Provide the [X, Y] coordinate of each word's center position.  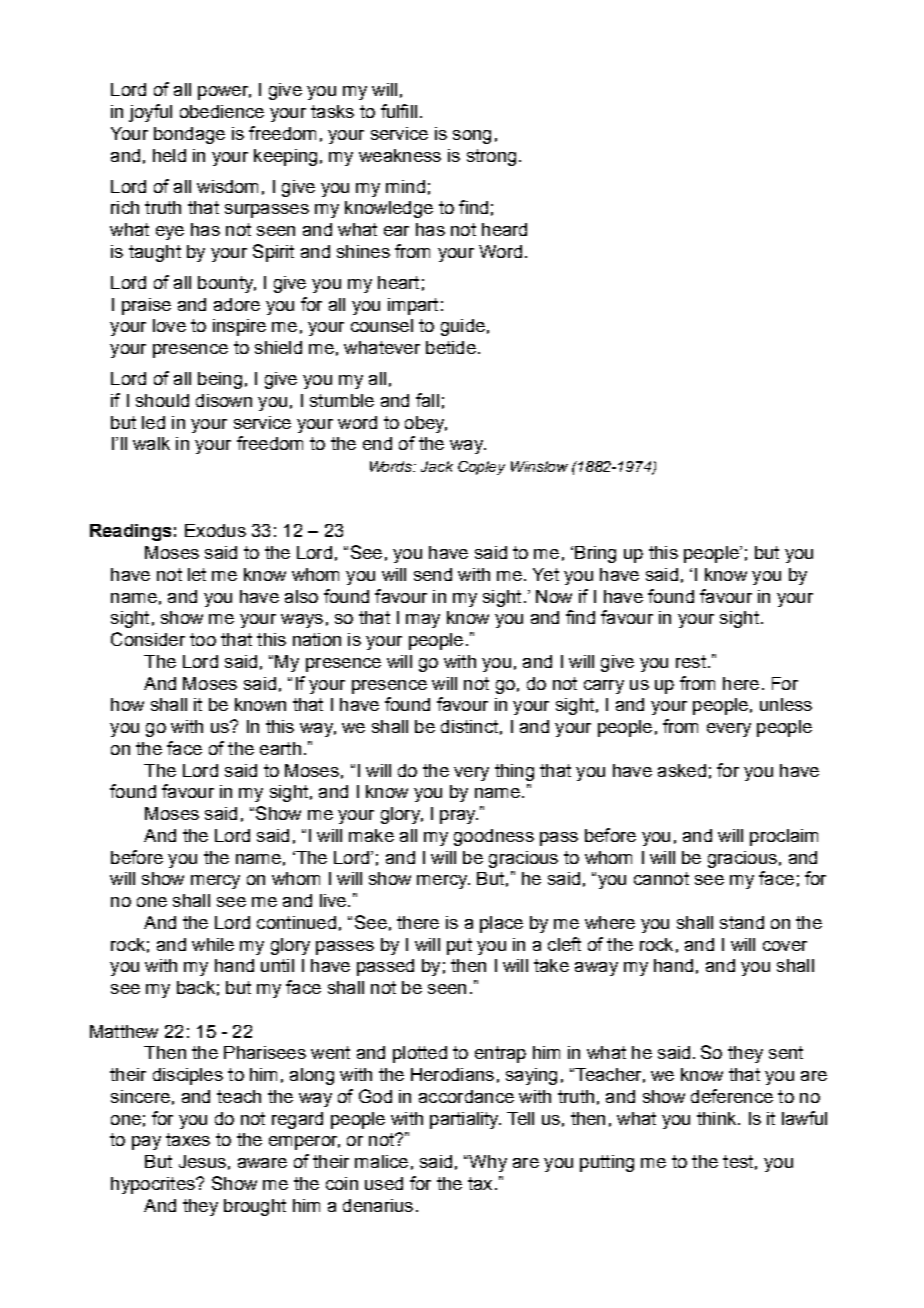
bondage [189, 135]
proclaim [784, 837]
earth [280, 748]
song [472, 137]
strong [491, 157]
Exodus [215, 530]
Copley [481, 468]
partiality [465, 1120]
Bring [595, 554]
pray [459, 817]
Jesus [202, 1161]
